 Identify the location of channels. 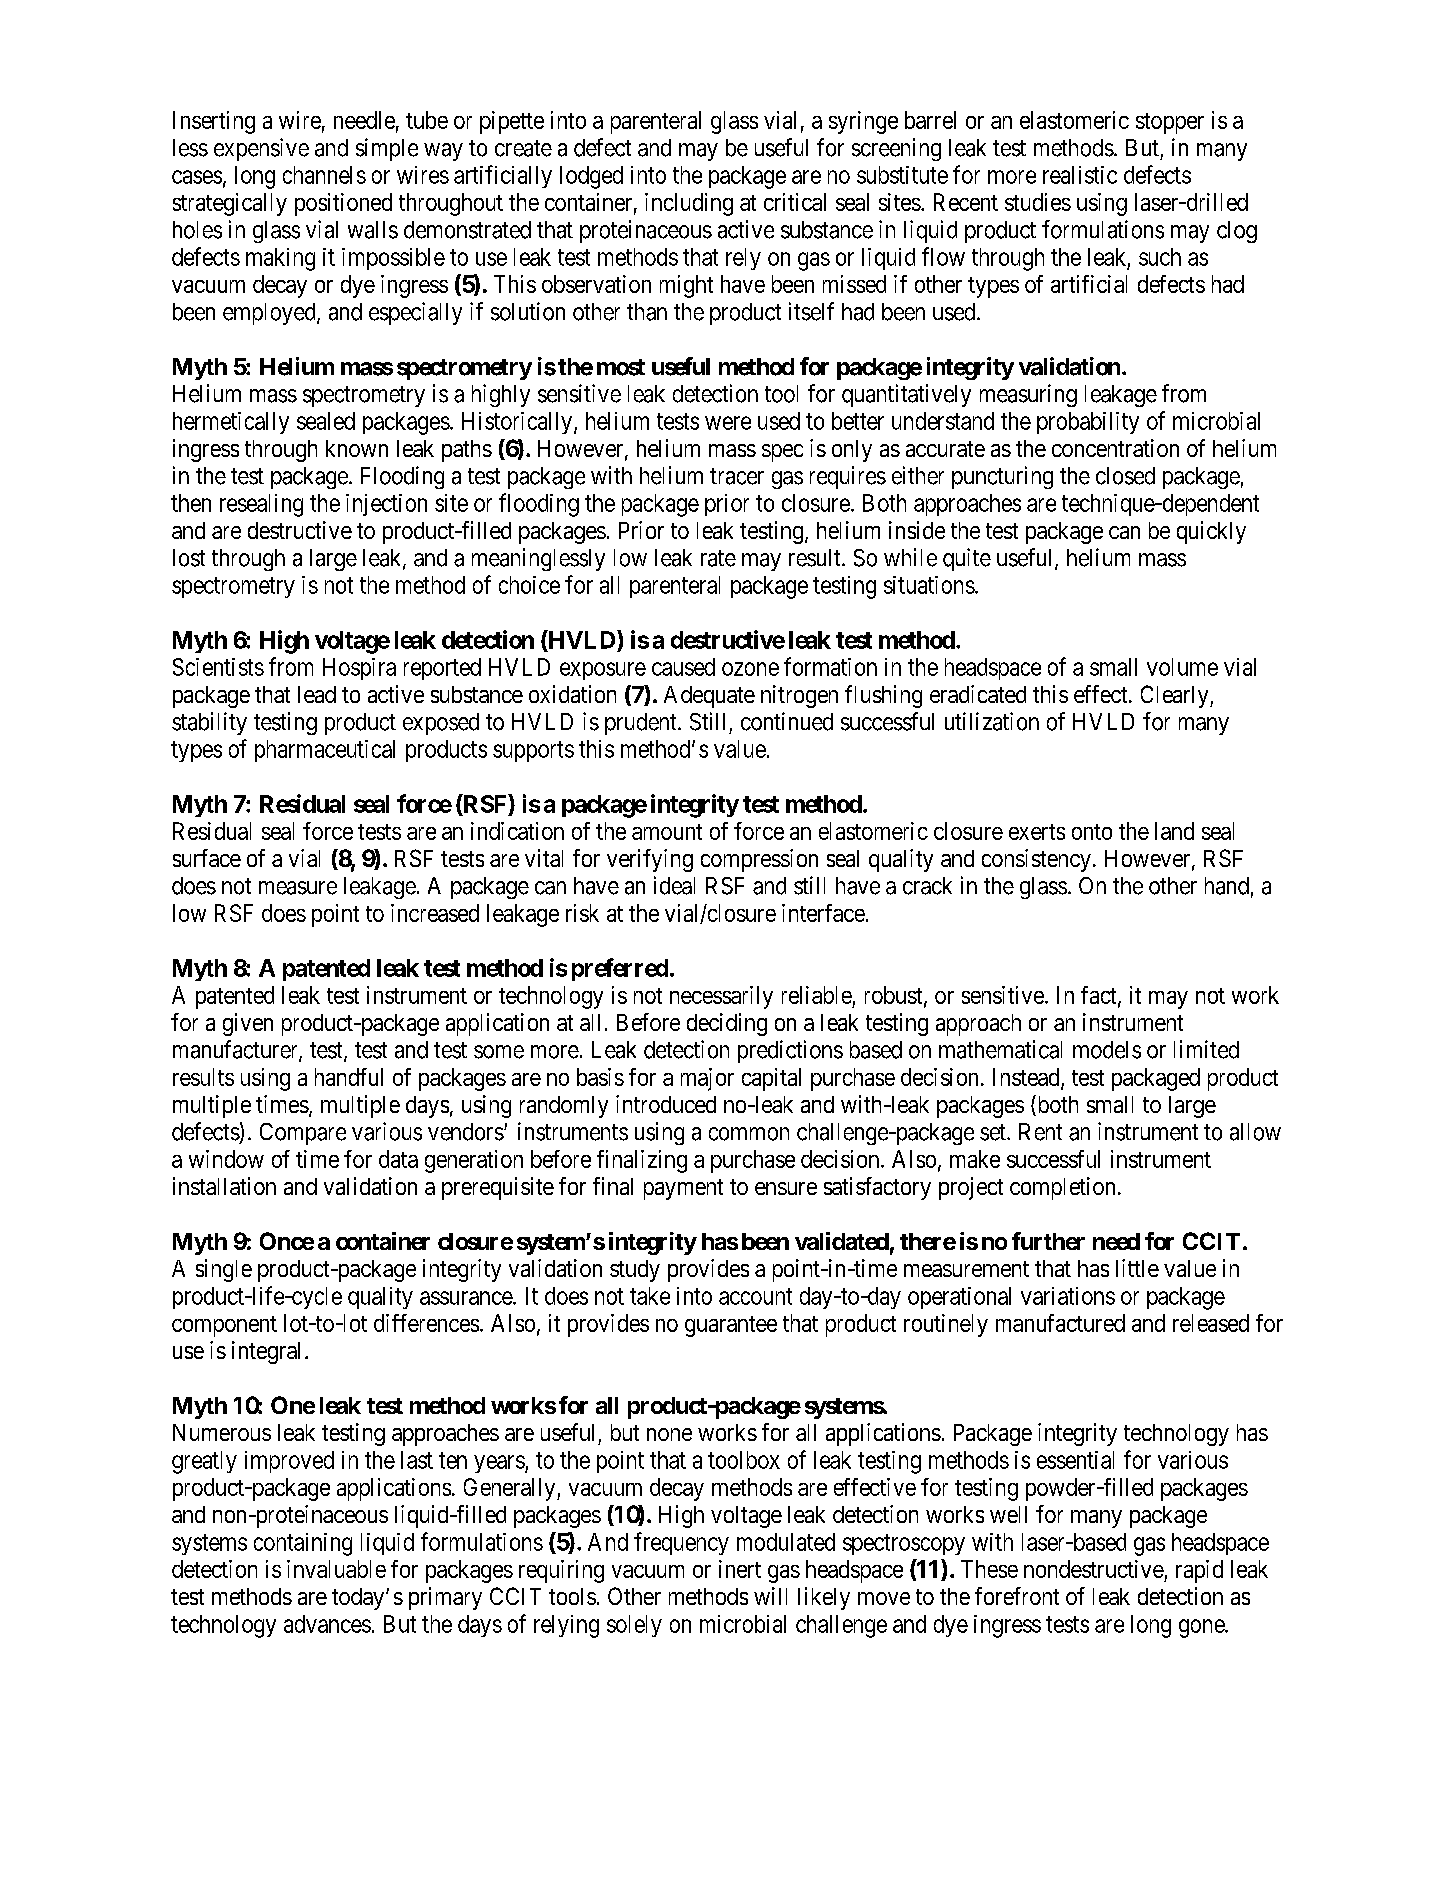
(324, 175).
